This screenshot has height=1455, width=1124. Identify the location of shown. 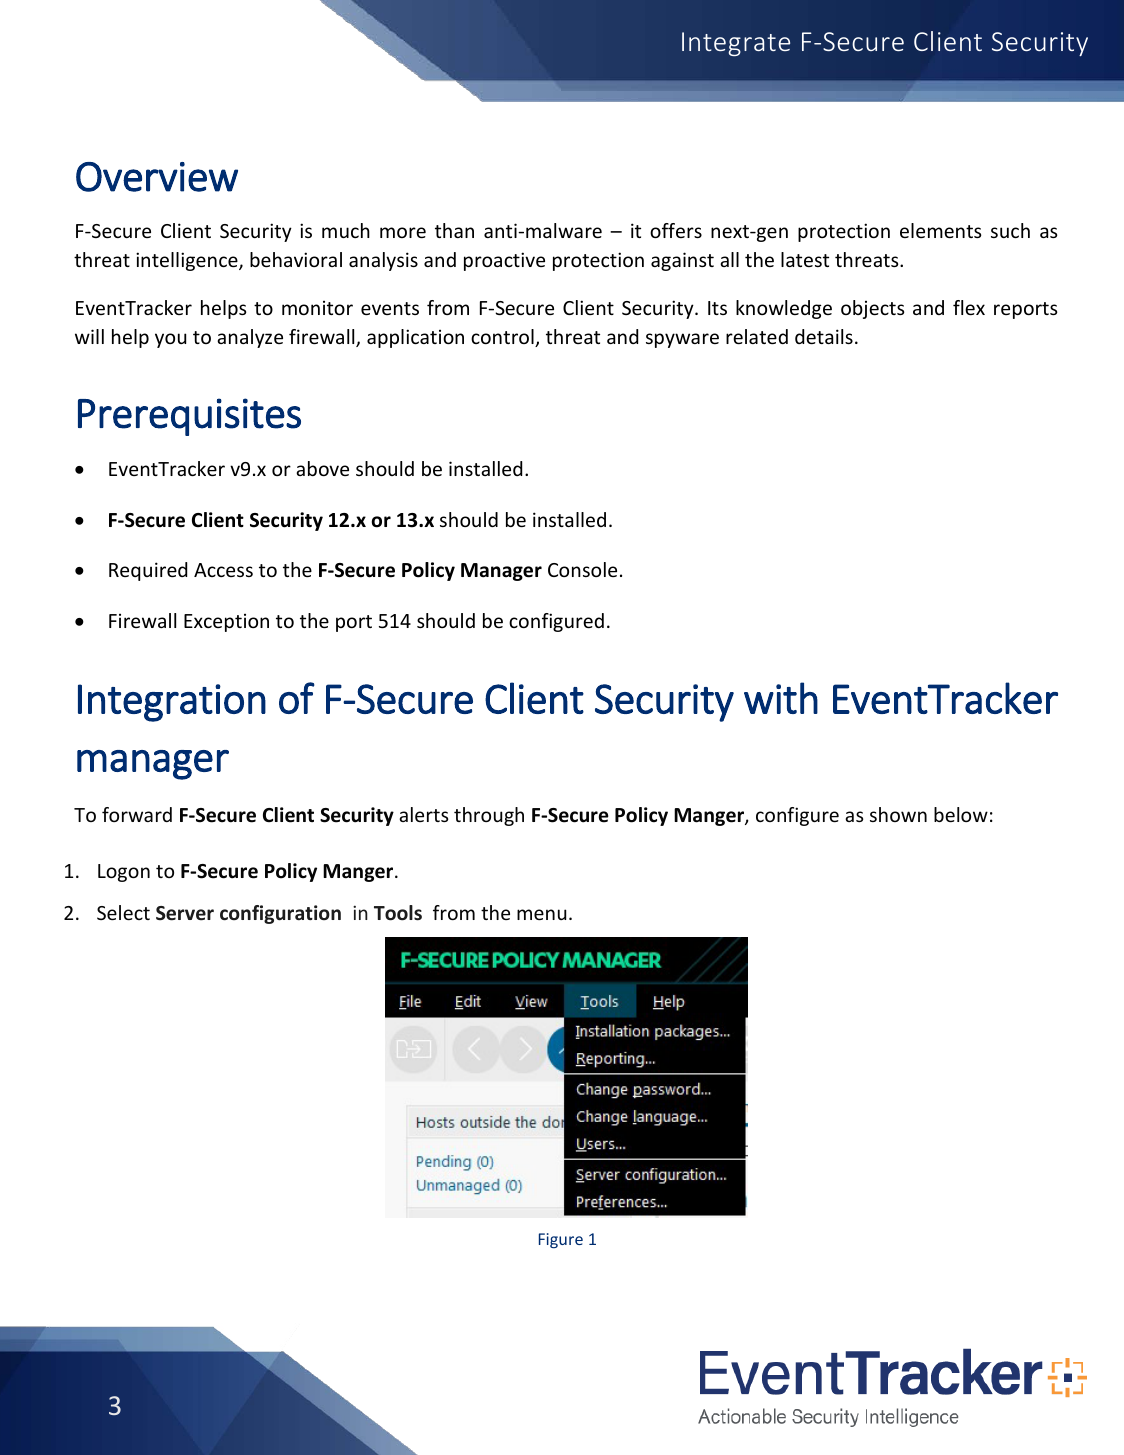
(898, 814).
